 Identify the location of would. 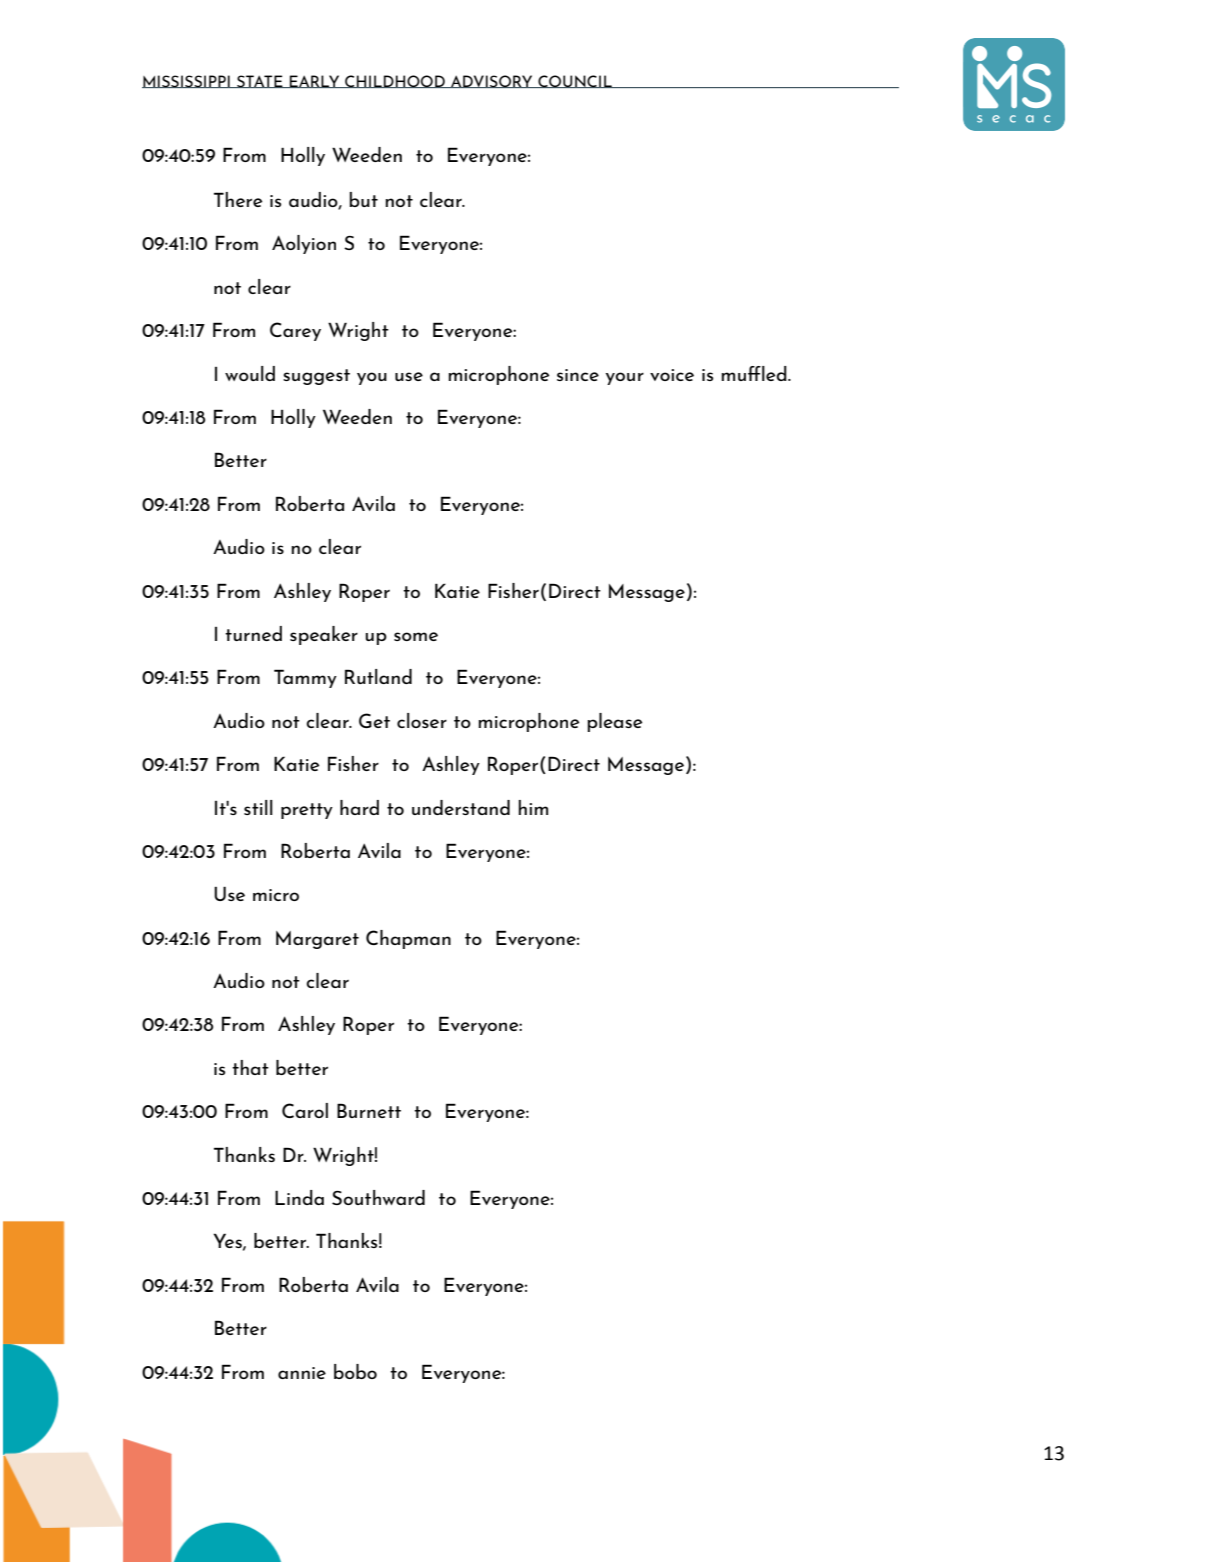
(250, 373).
